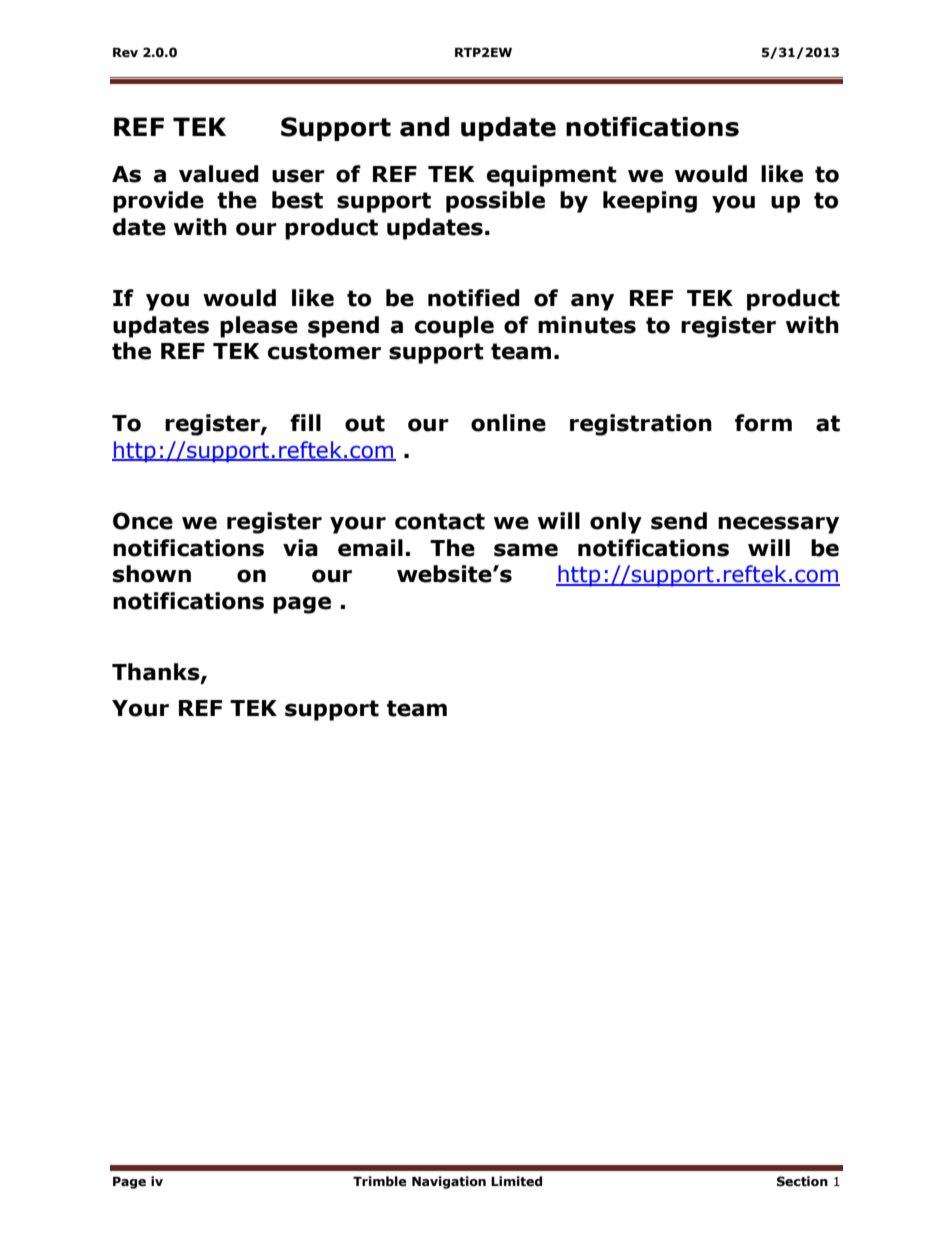  Describe the element at coordinates (152, 574) in the screenshot. I see `shown` at that location.
